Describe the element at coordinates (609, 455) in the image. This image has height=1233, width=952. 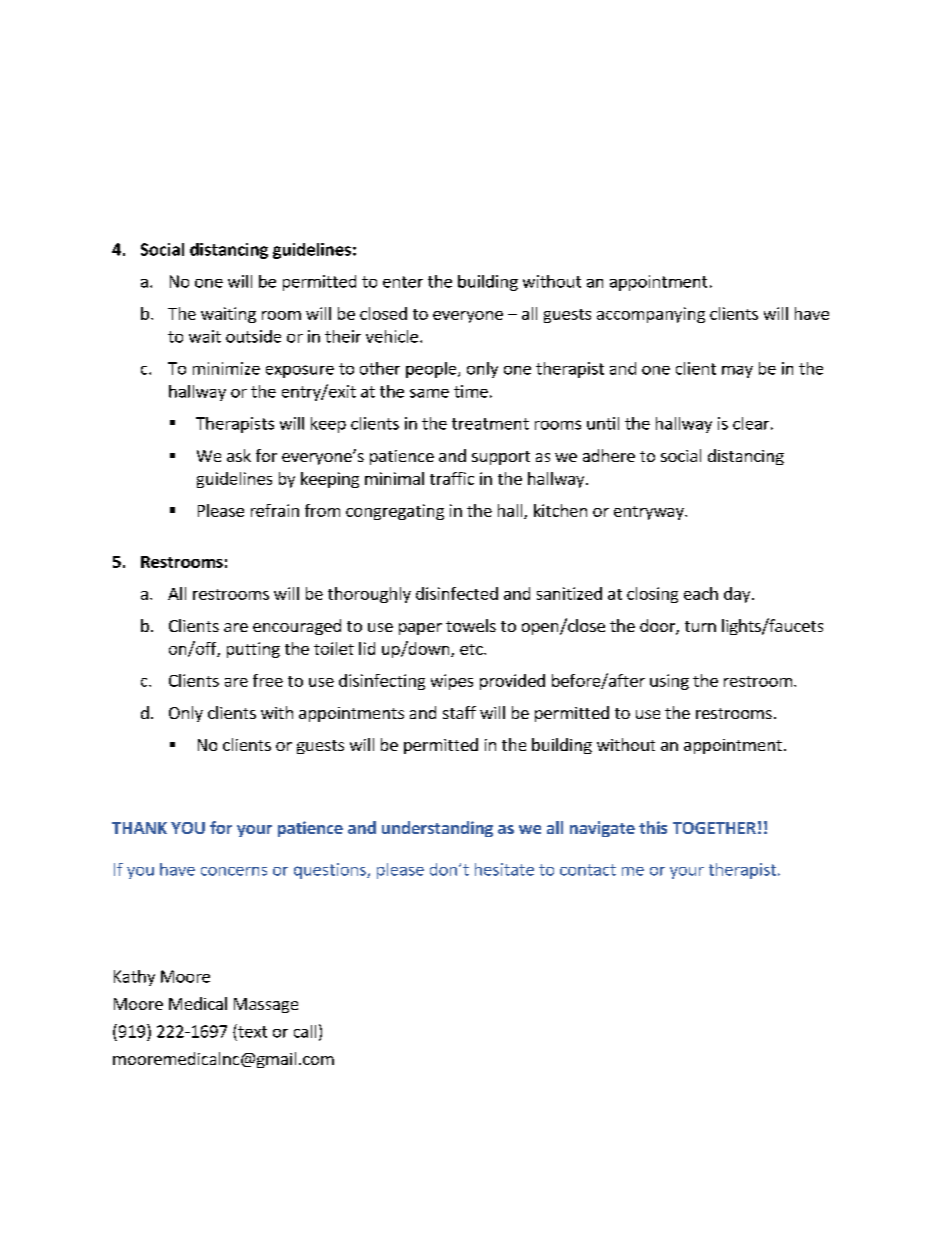
I see `adhere` at that location.
